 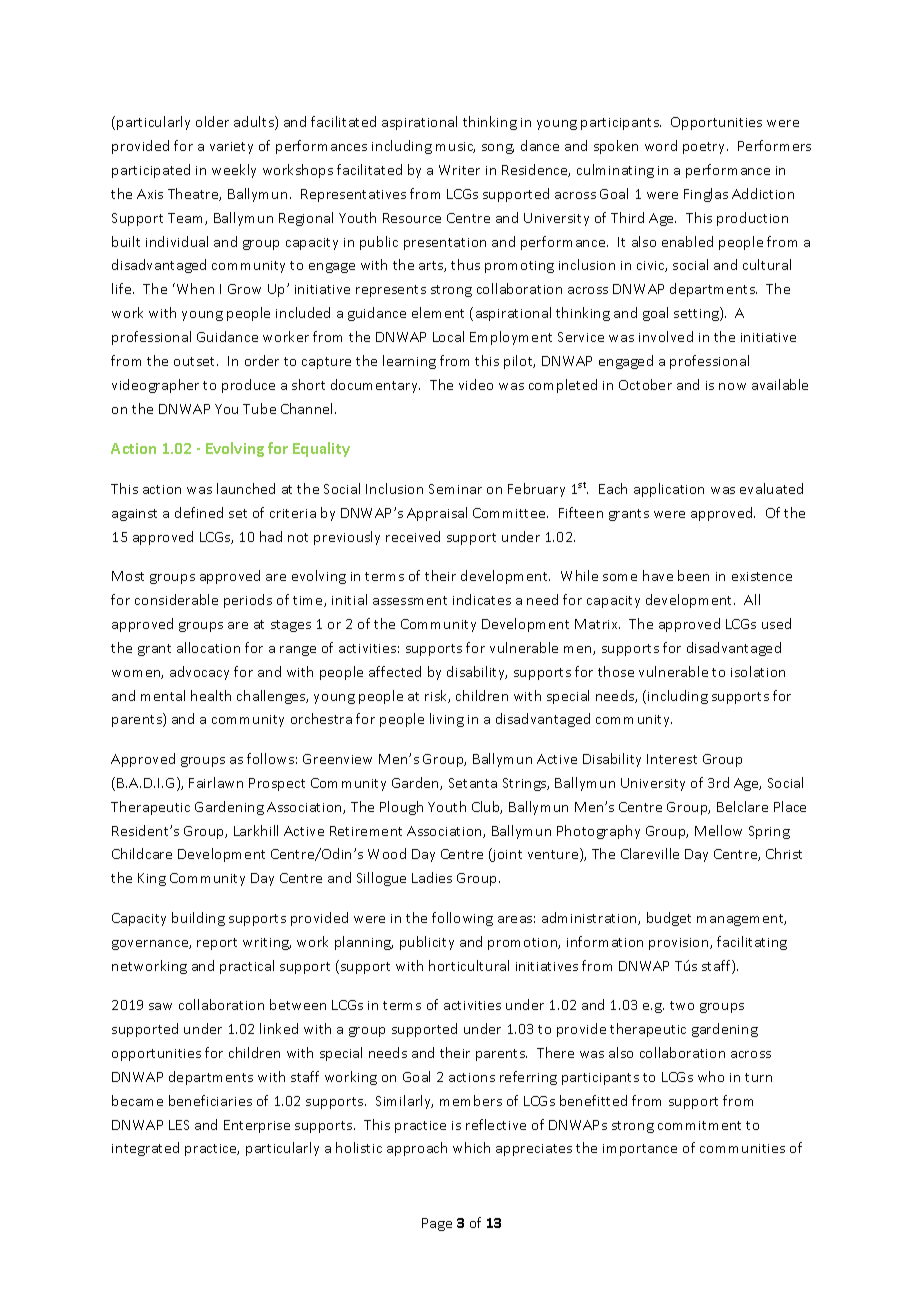 What do you see at coordinates (432, 877) in the page?
I see `Ladies` at bounding box center [432, 877].
